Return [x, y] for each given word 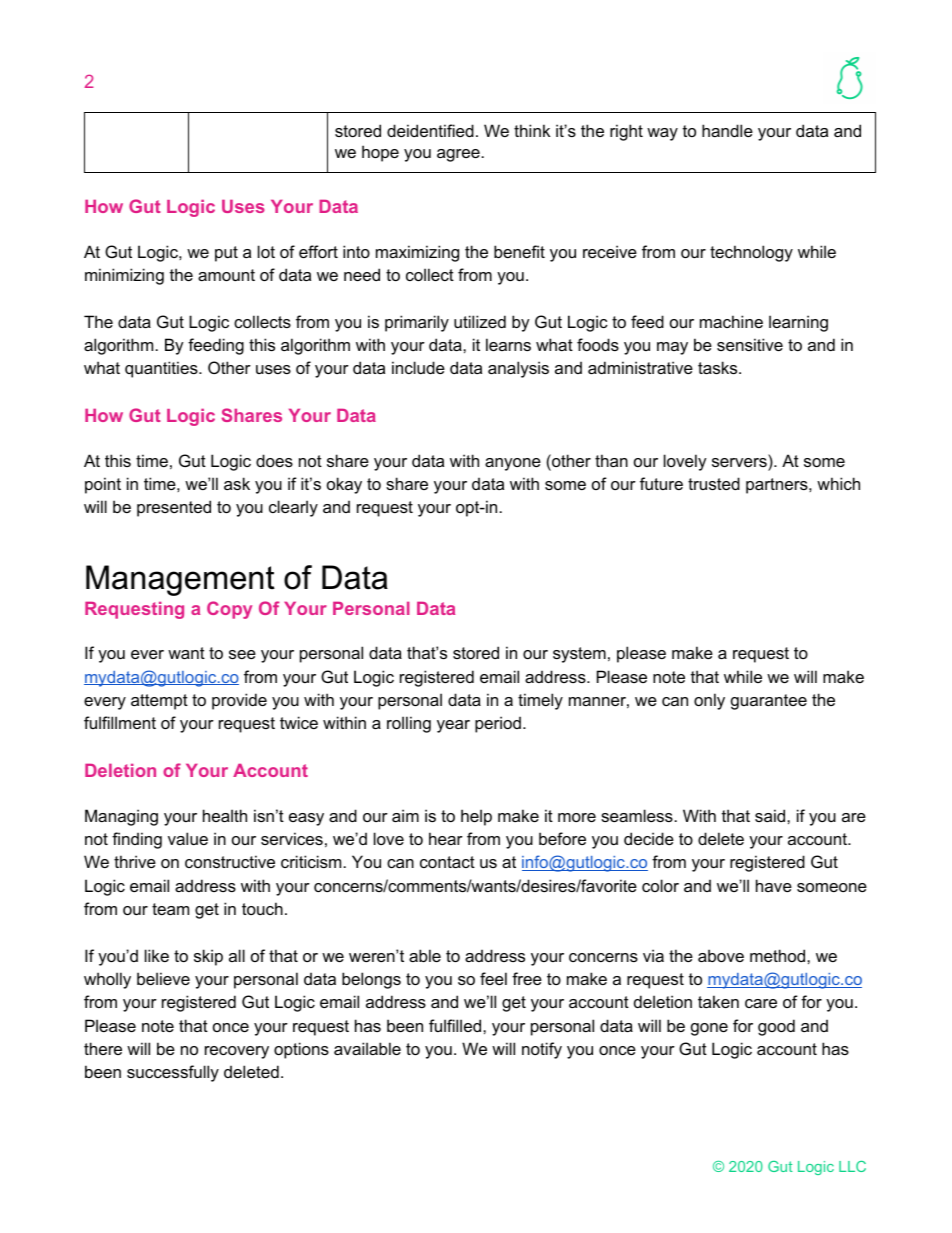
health [225, 815]
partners [778, 486]
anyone [513, 464]
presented [174, 508]
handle [727, 130]
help [476, 817]
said [771, 815]
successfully [173, 1073]
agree [458, 155]
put [226, 254]
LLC [852, 1166]
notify [542, 1050]
